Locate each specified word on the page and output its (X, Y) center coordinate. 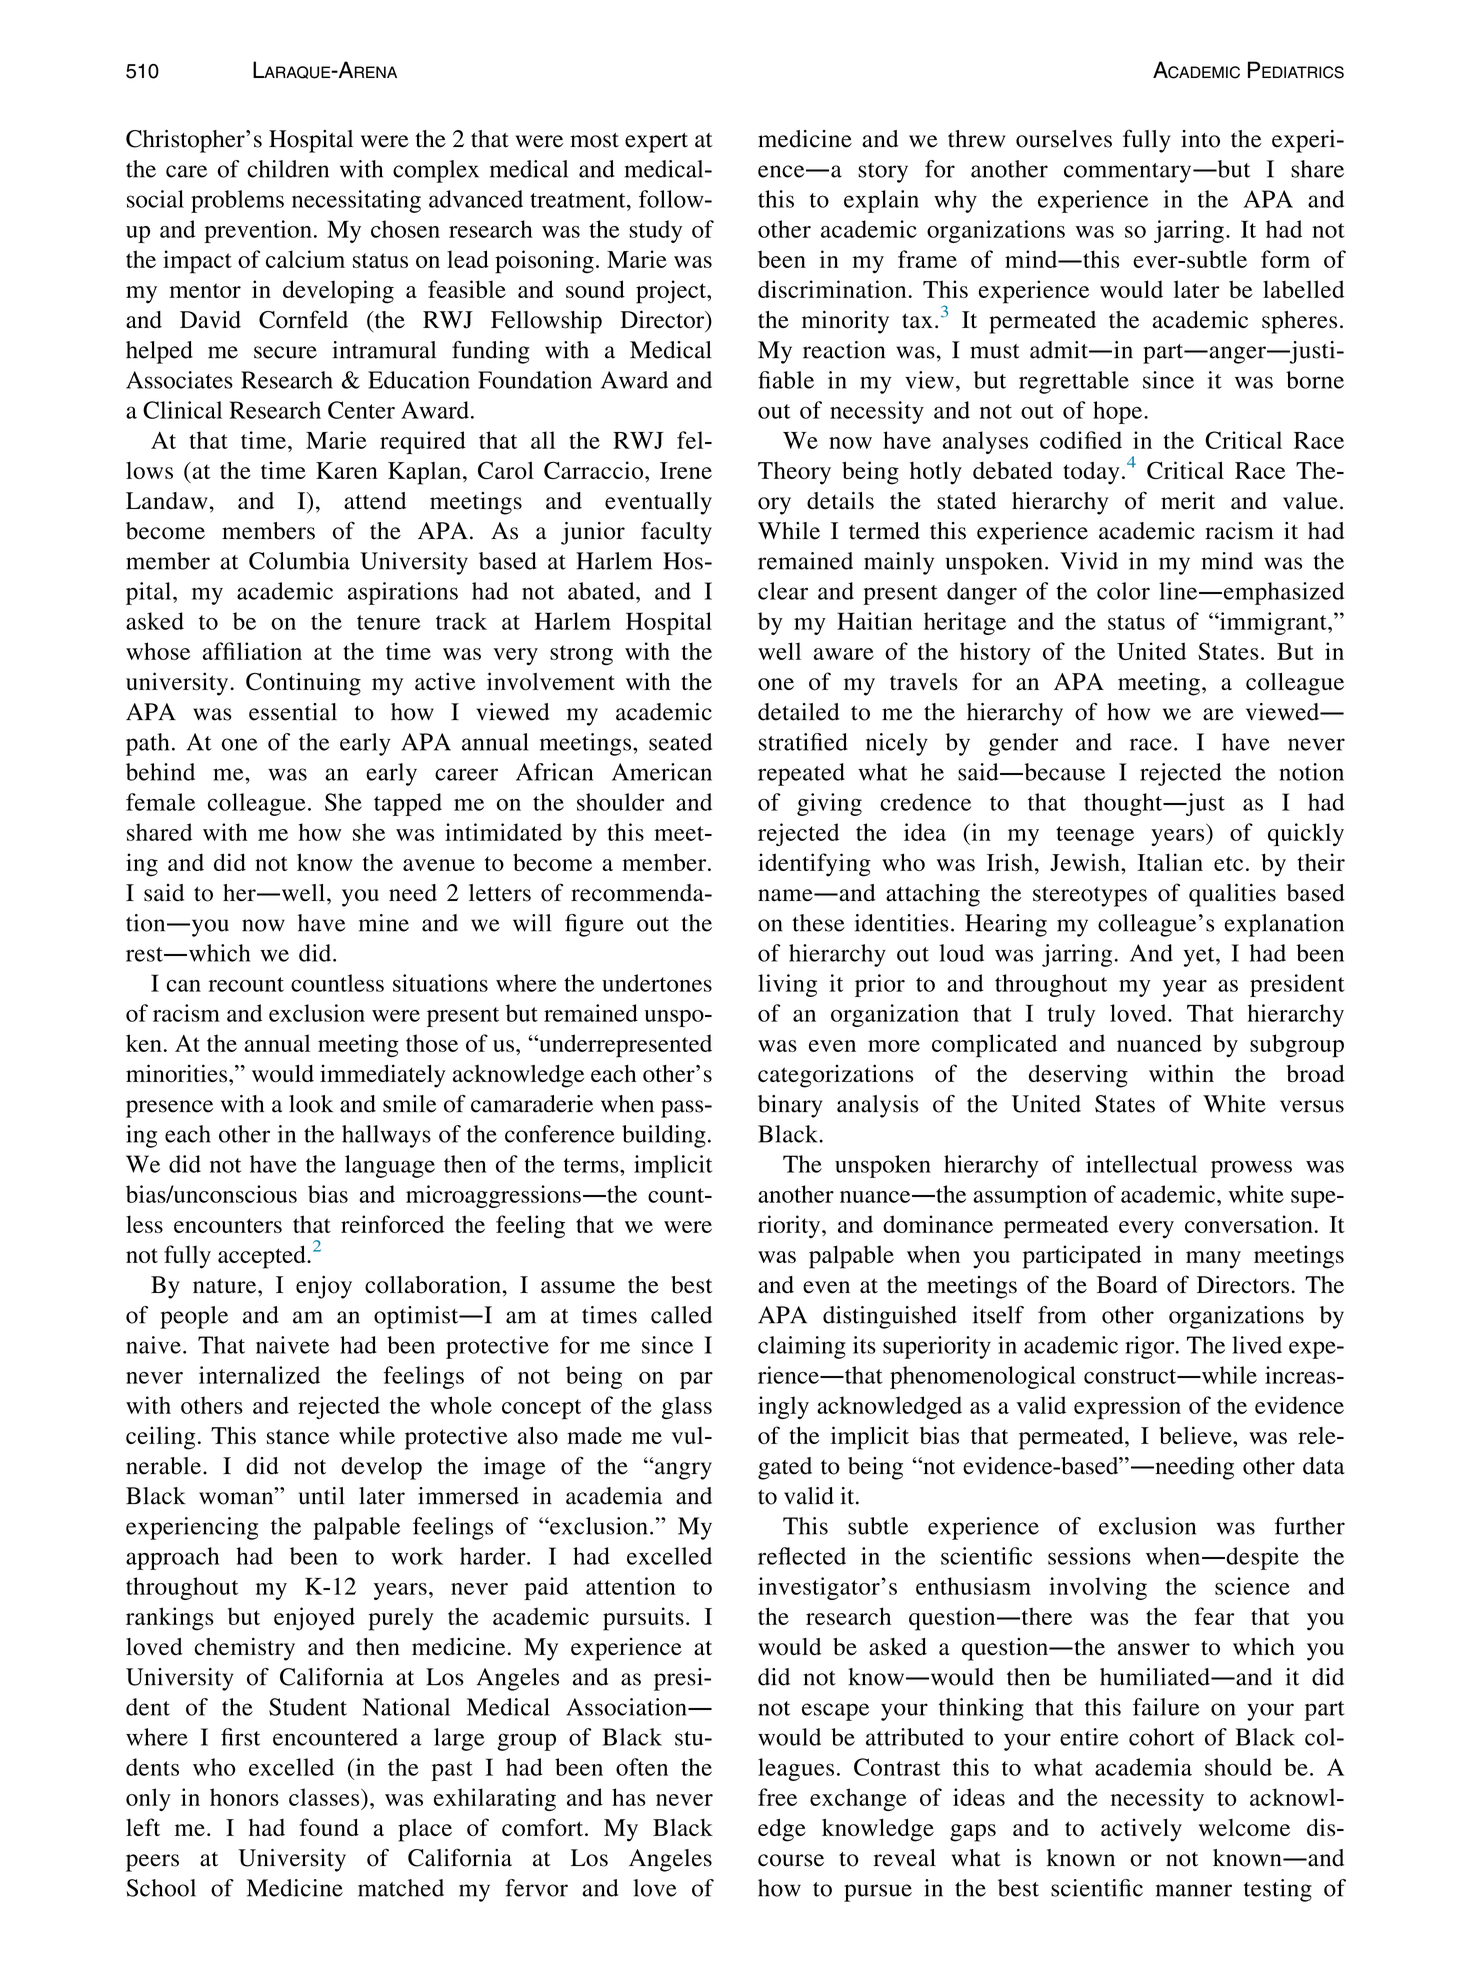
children (288, 169)
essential (293, 712)
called (681, 1315)
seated (680, 742)
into (1200, 139)
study (655, 231)
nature (226, 1286)
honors (244, 1797)
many (1213, 1260)
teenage (1095, 836)
